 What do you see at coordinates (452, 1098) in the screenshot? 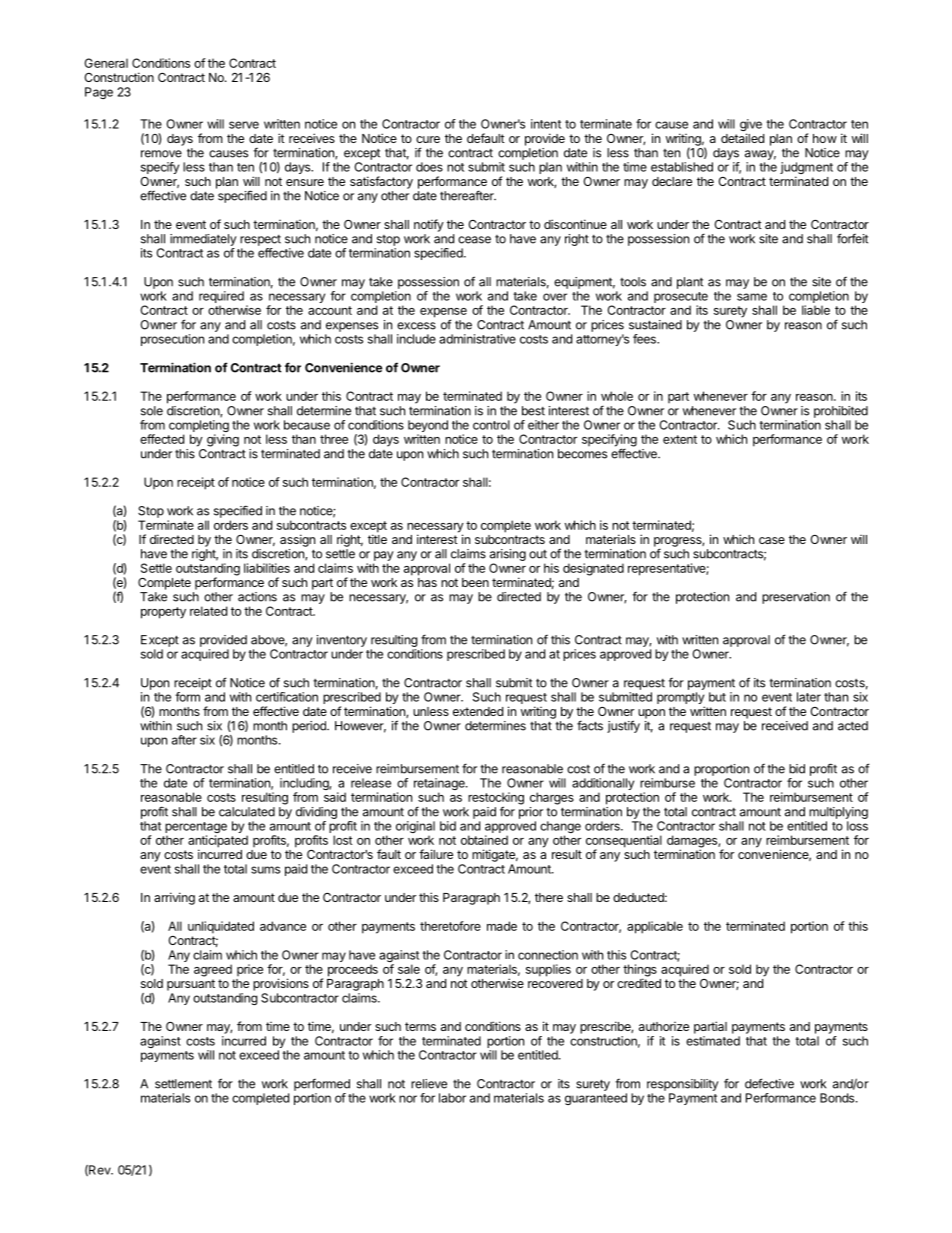
I see `labor` at bounding box center [452, 1098].
